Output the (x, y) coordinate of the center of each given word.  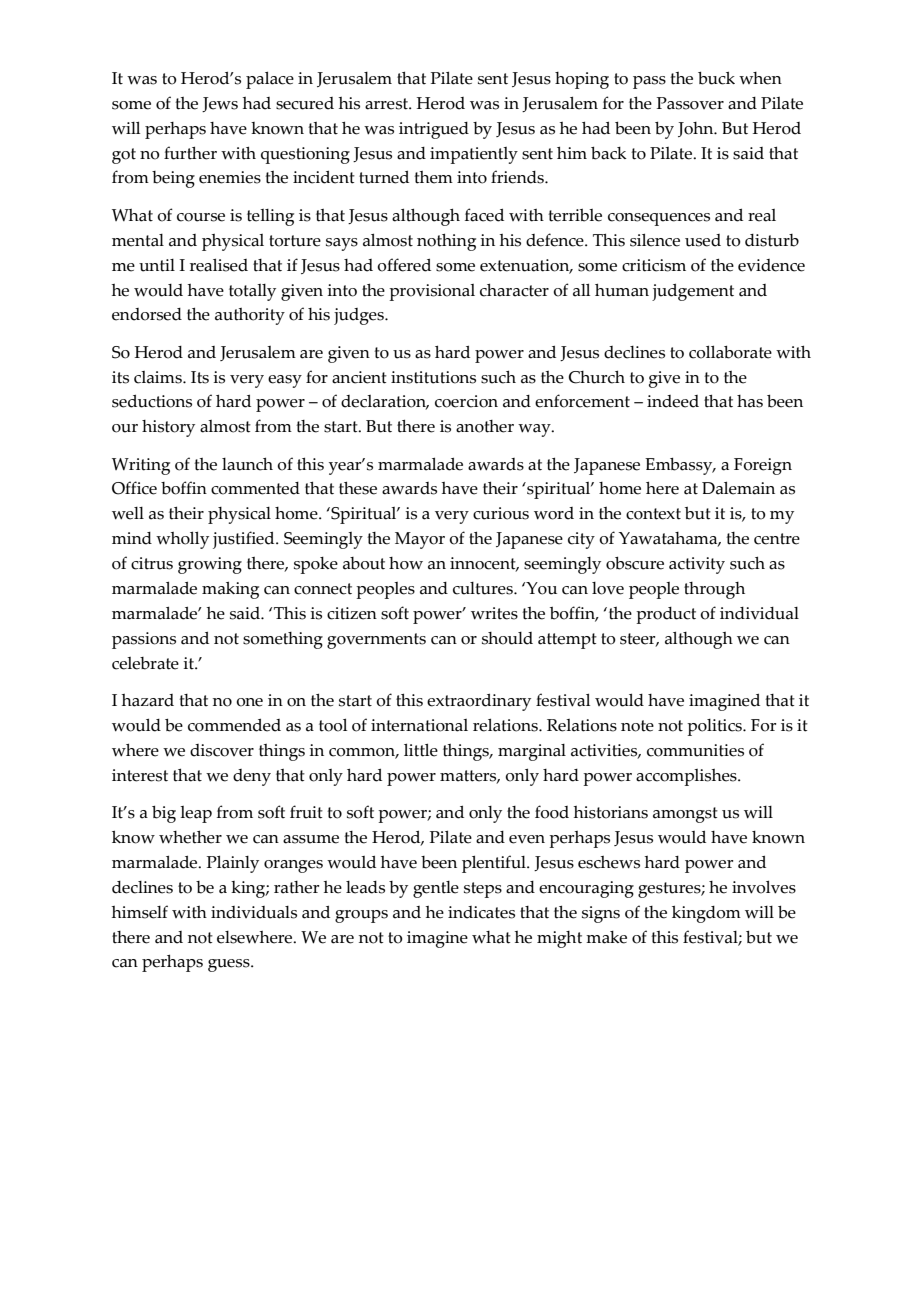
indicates (481, 912)
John (697, 129)
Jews (220, 104)
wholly (182, 540)
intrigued (434, 130)
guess (230, 965)
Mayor (420, 540)
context (653, 514)
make (606, 937)
